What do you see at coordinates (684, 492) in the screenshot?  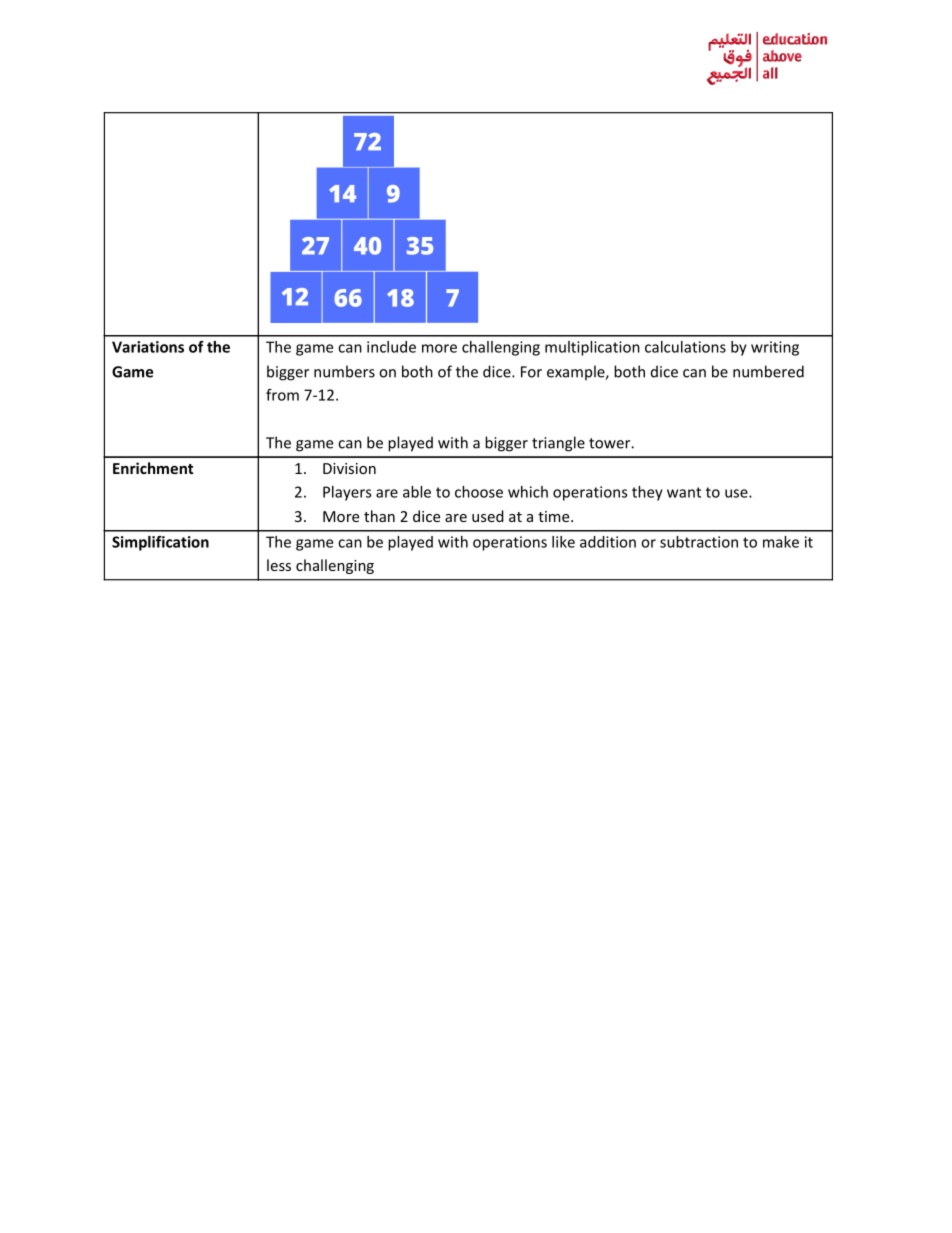 I see `want` at bounding box center [684, 492].
